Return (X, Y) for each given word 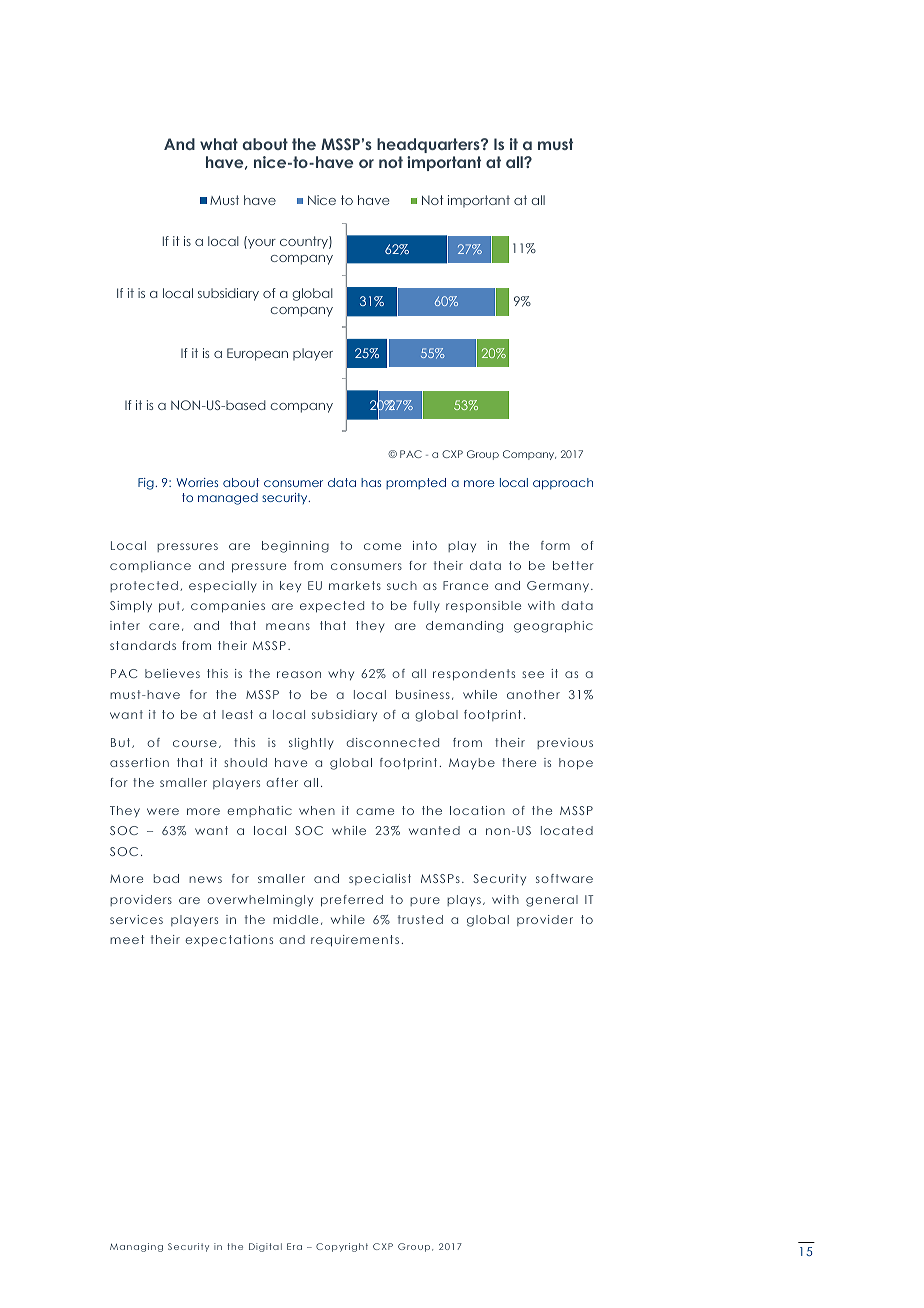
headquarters (429, 145)
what (219, 144)
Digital (265, 1247)
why (341, 674)
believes (172, 673)
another (533, 694)
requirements (355, 941)
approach (563, 484)
